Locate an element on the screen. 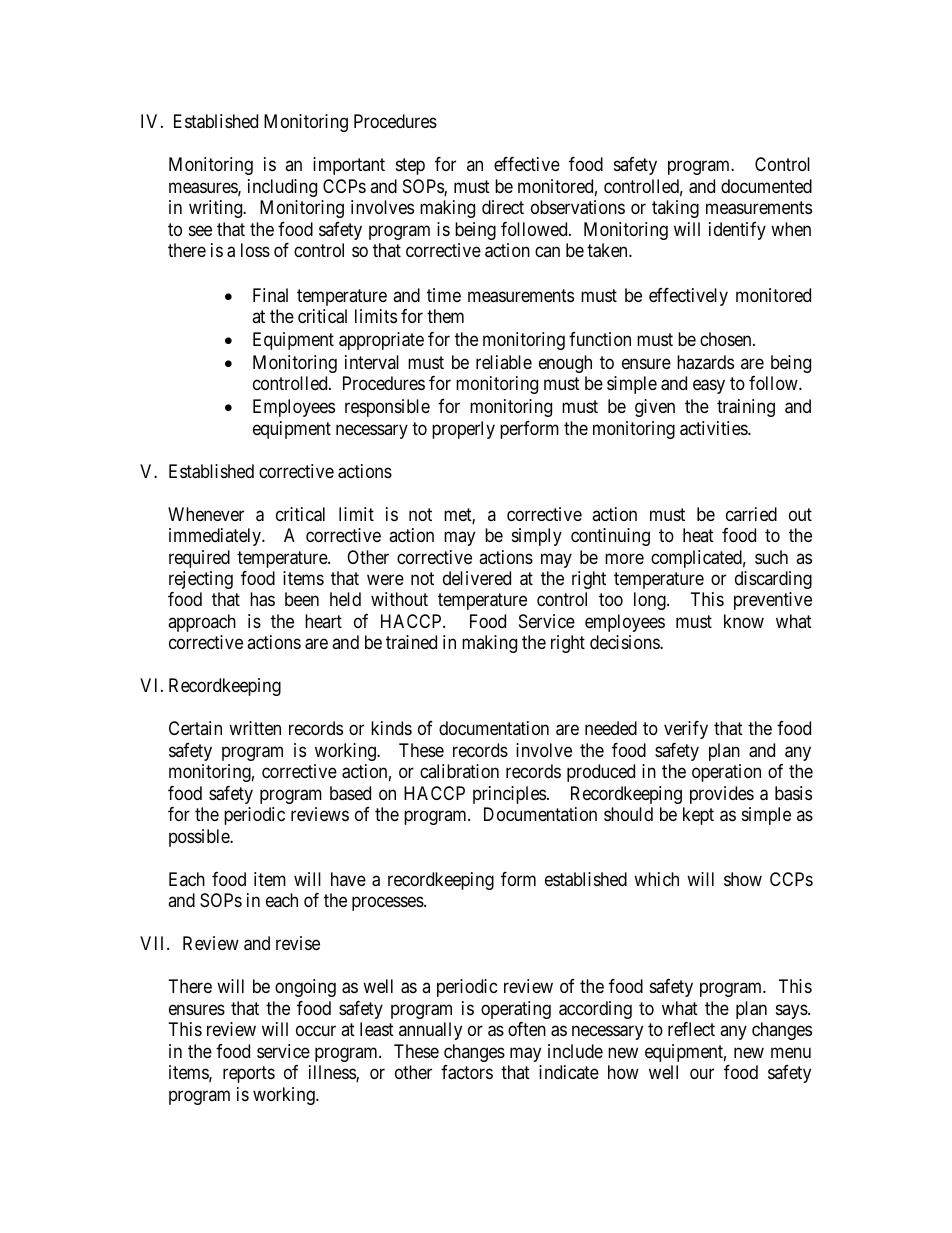 The height and width of the screenshot is (1233, 952). writing is located at coordinates (217, 209).
